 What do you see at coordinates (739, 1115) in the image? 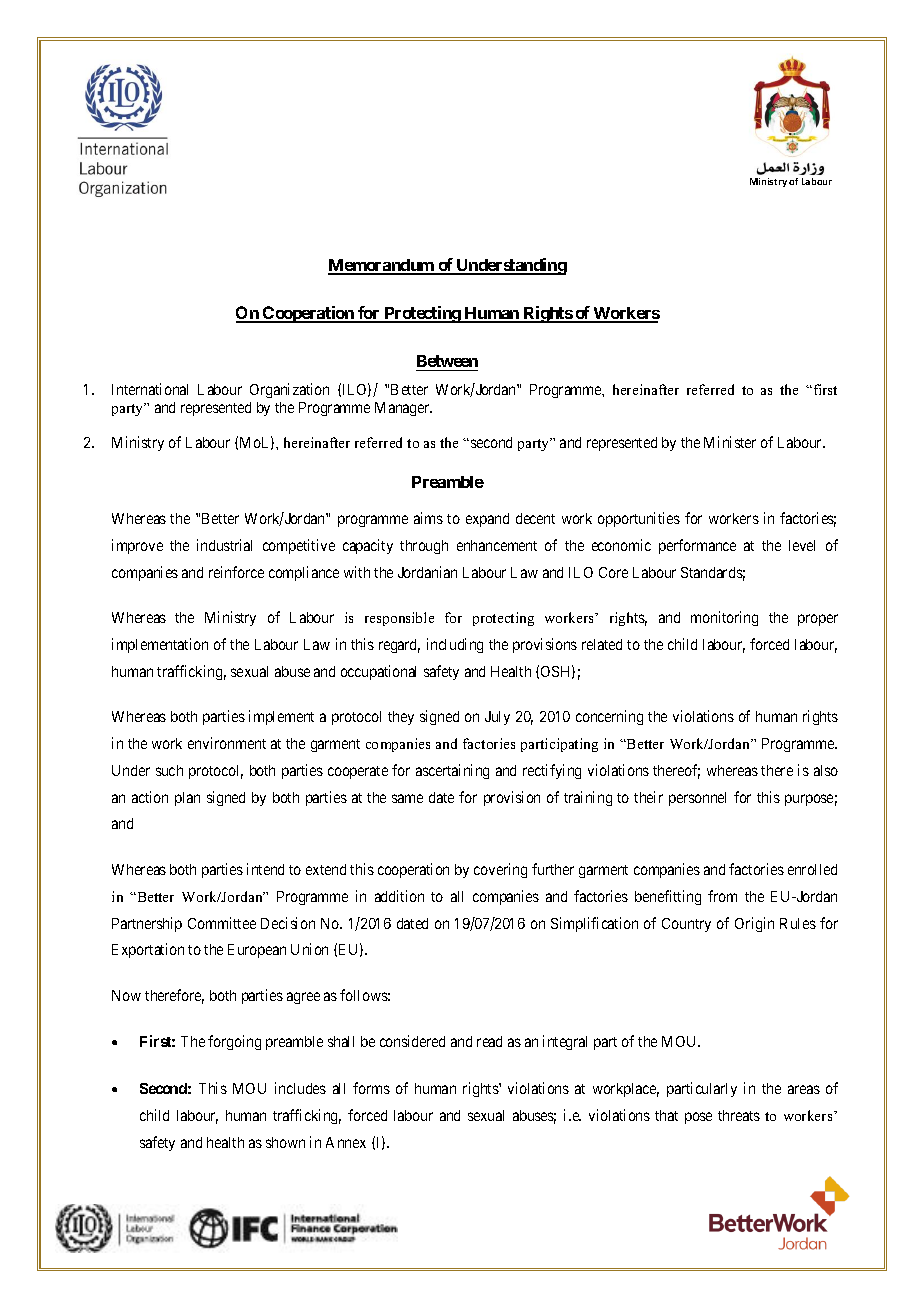
I see `threats` at bounding box center [739, 1115].
